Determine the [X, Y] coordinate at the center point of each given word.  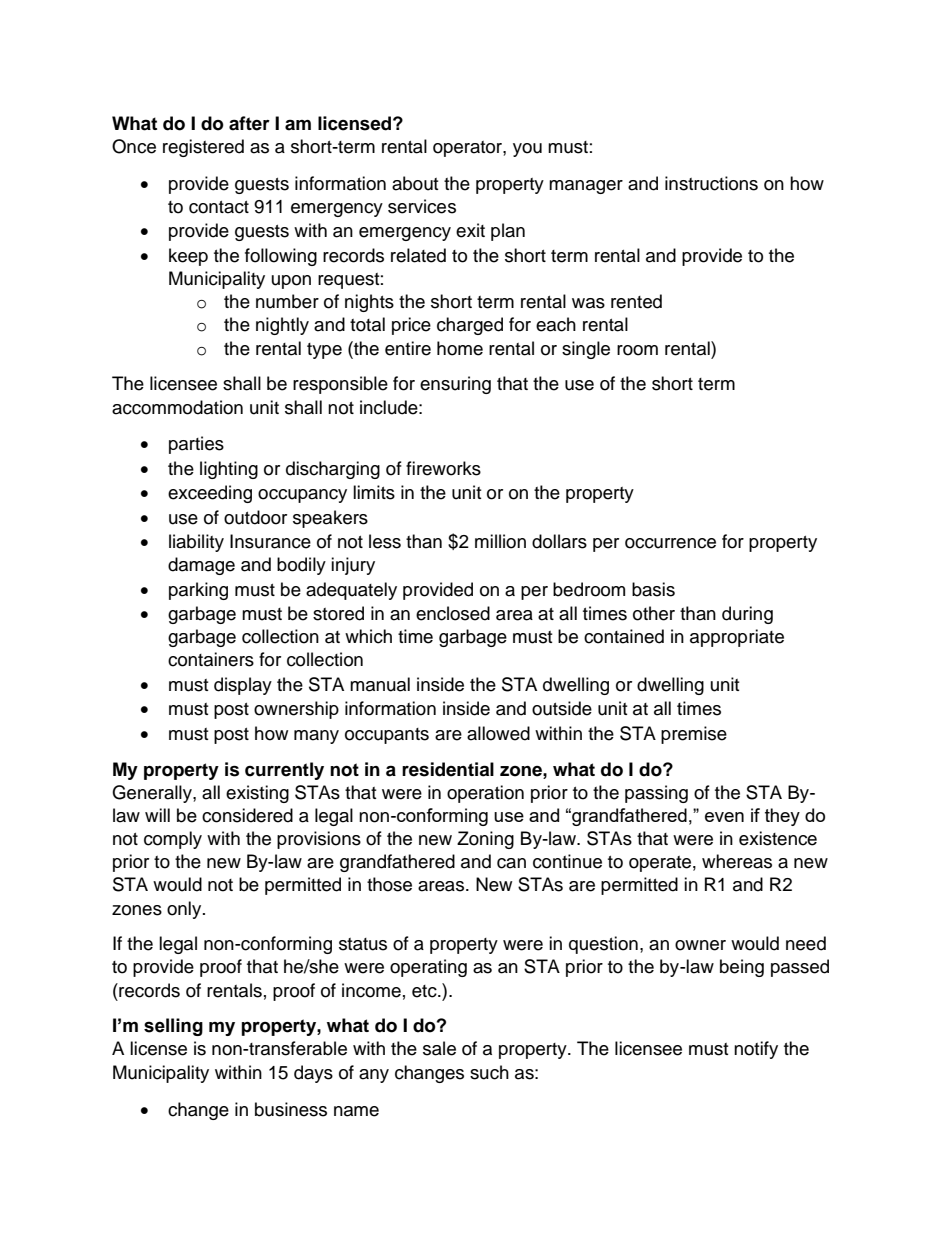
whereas [737, 861]
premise [694, 735]
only [185, 910]
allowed [498, 733]
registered [203, 148]
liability [196, 543]
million [500, 541]
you [527, 150]
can [511, 863]
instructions [711, 183]
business [291, 1109]
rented [636, 301]
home [460, 348]
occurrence [670, 543]
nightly [282, 326]
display [243, 686]
